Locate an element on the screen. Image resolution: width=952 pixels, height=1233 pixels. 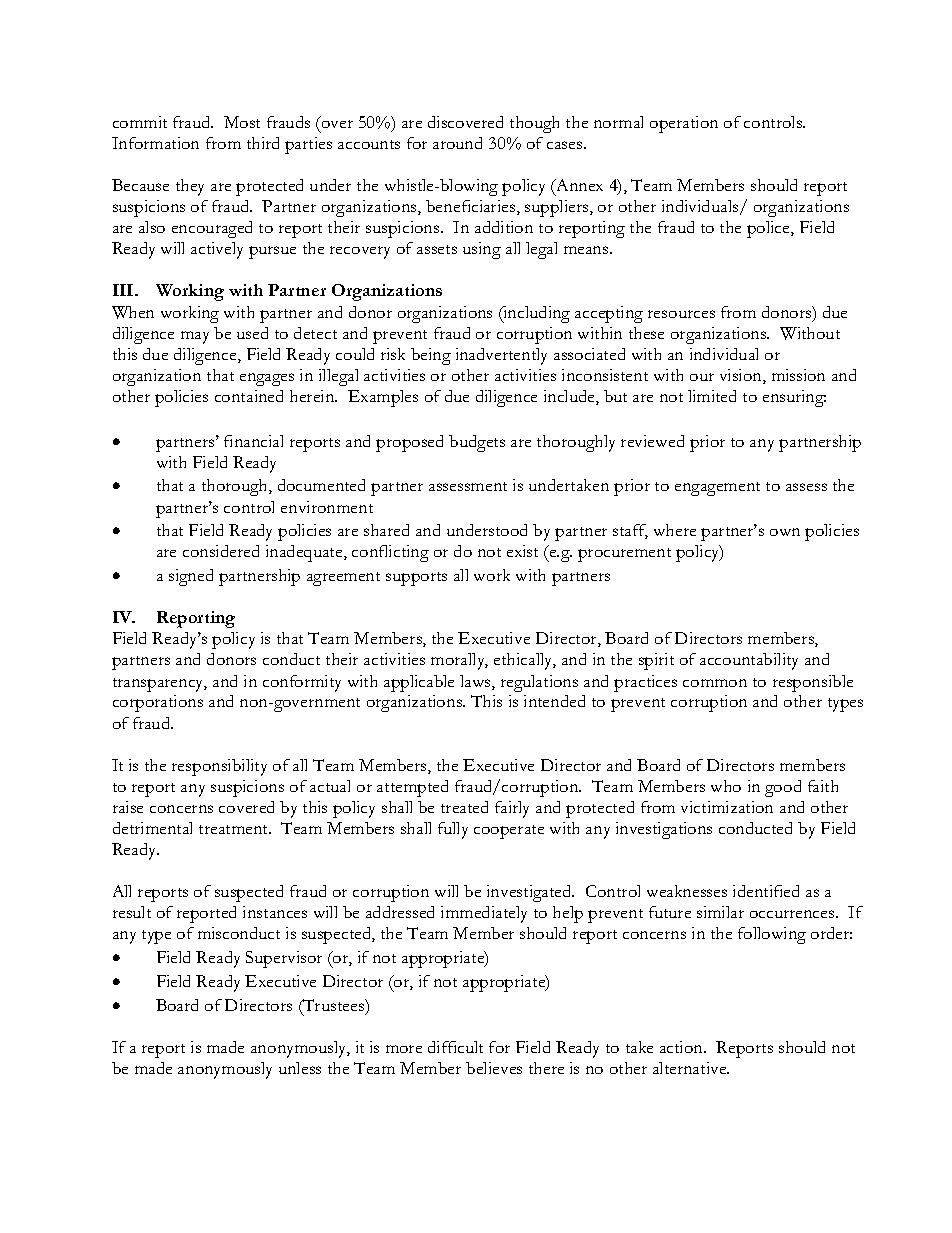
around is located at coordinates (457, 143).
